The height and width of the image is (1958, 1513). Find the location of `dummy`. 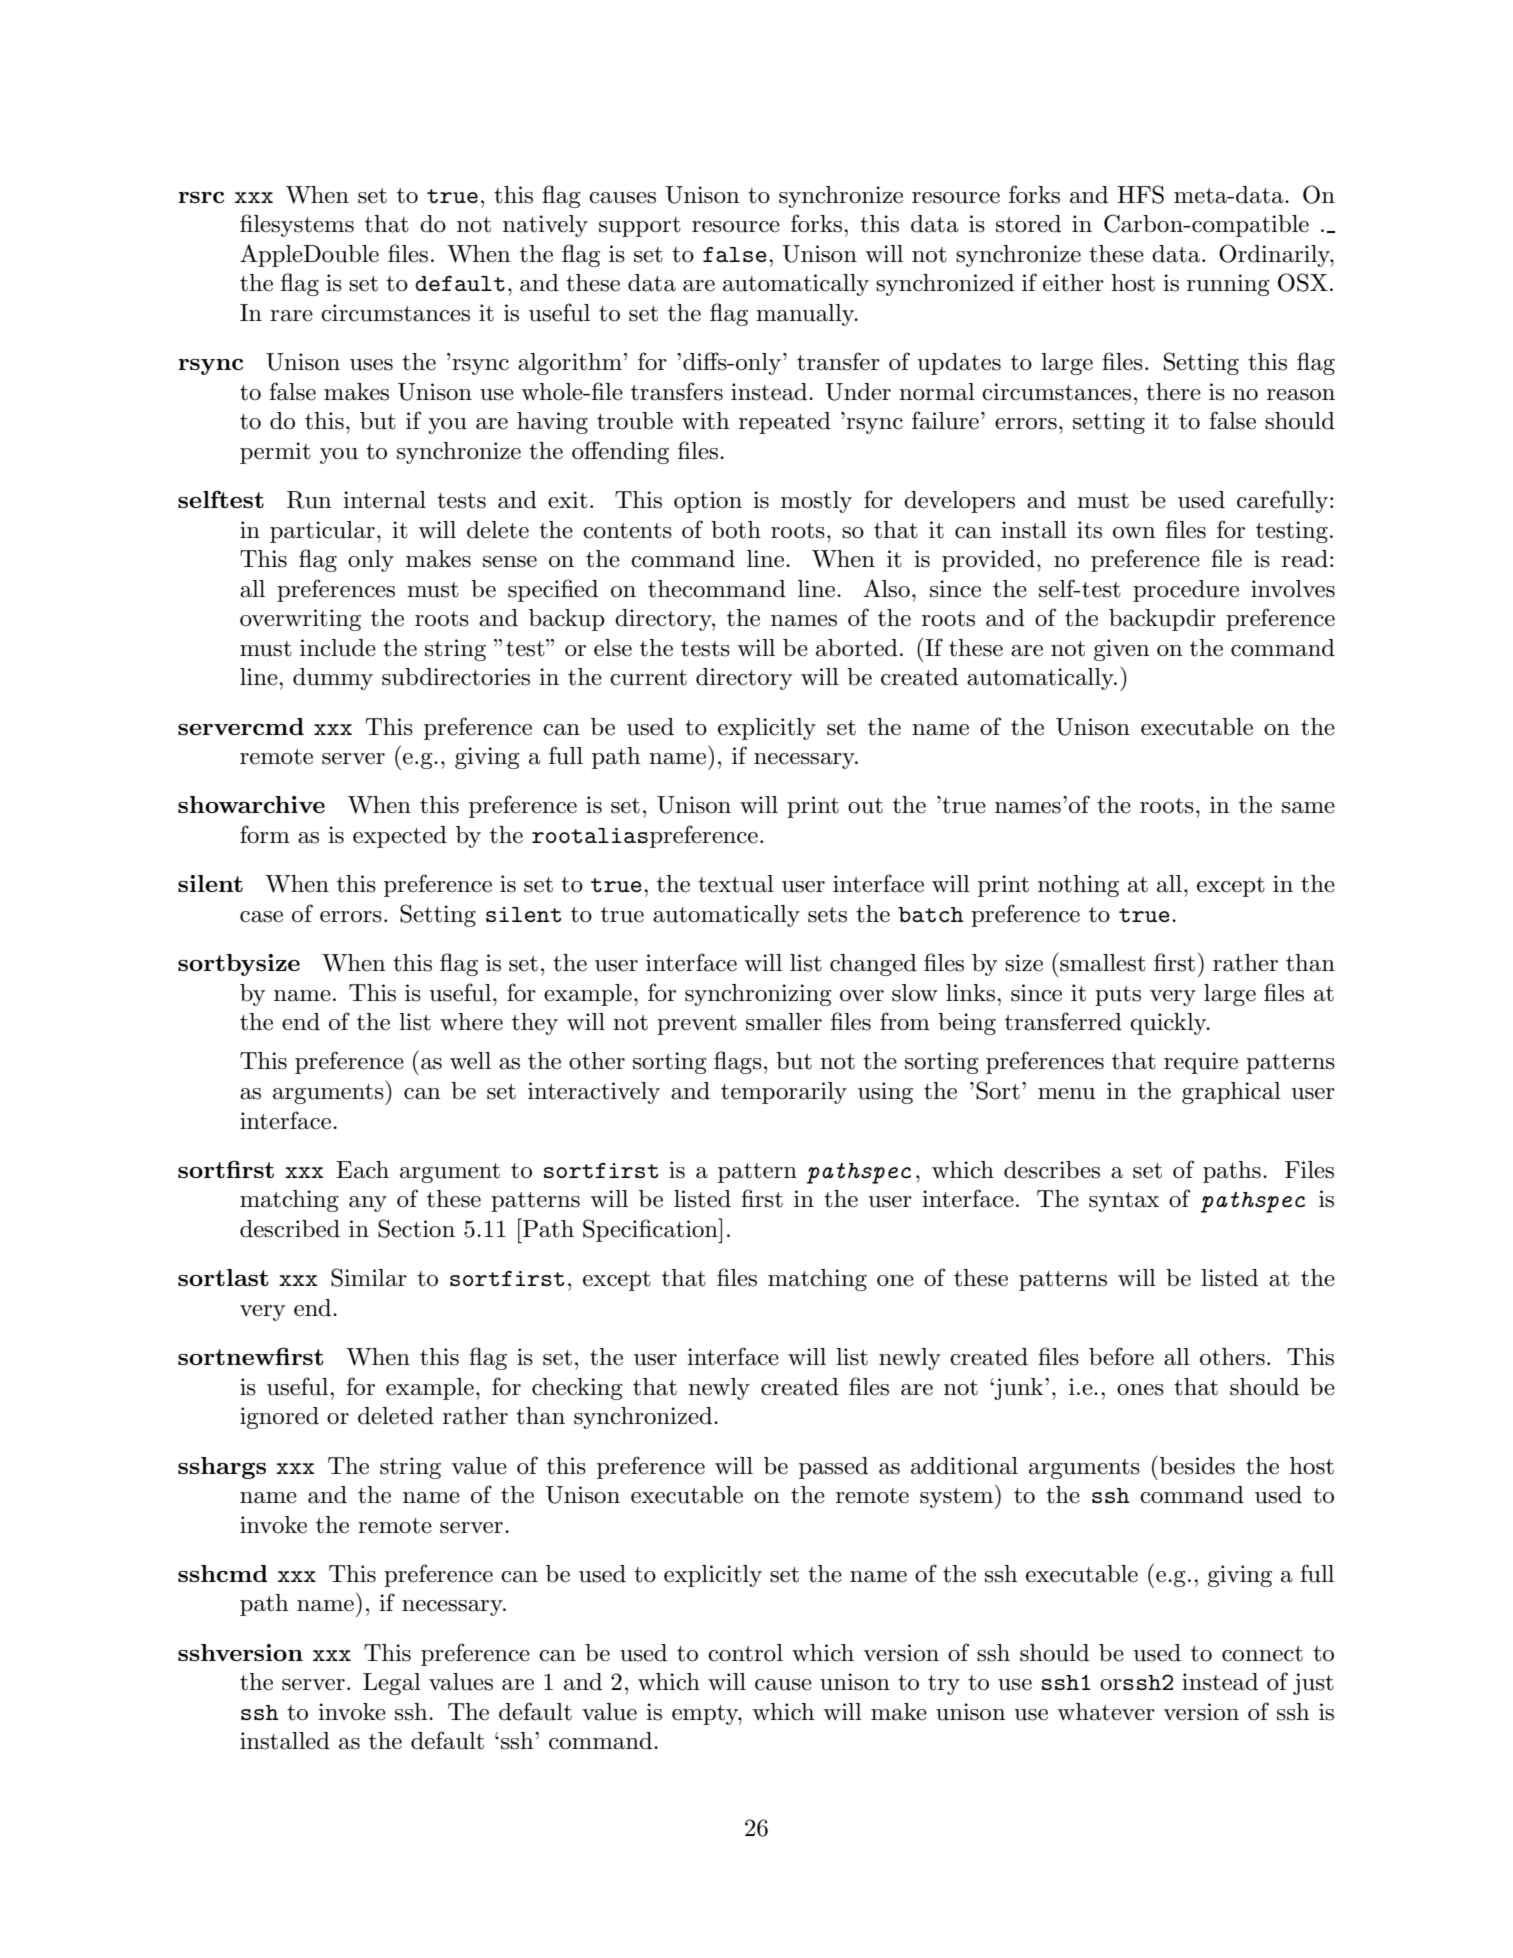

dummy is located at coordinates (333, 679).
